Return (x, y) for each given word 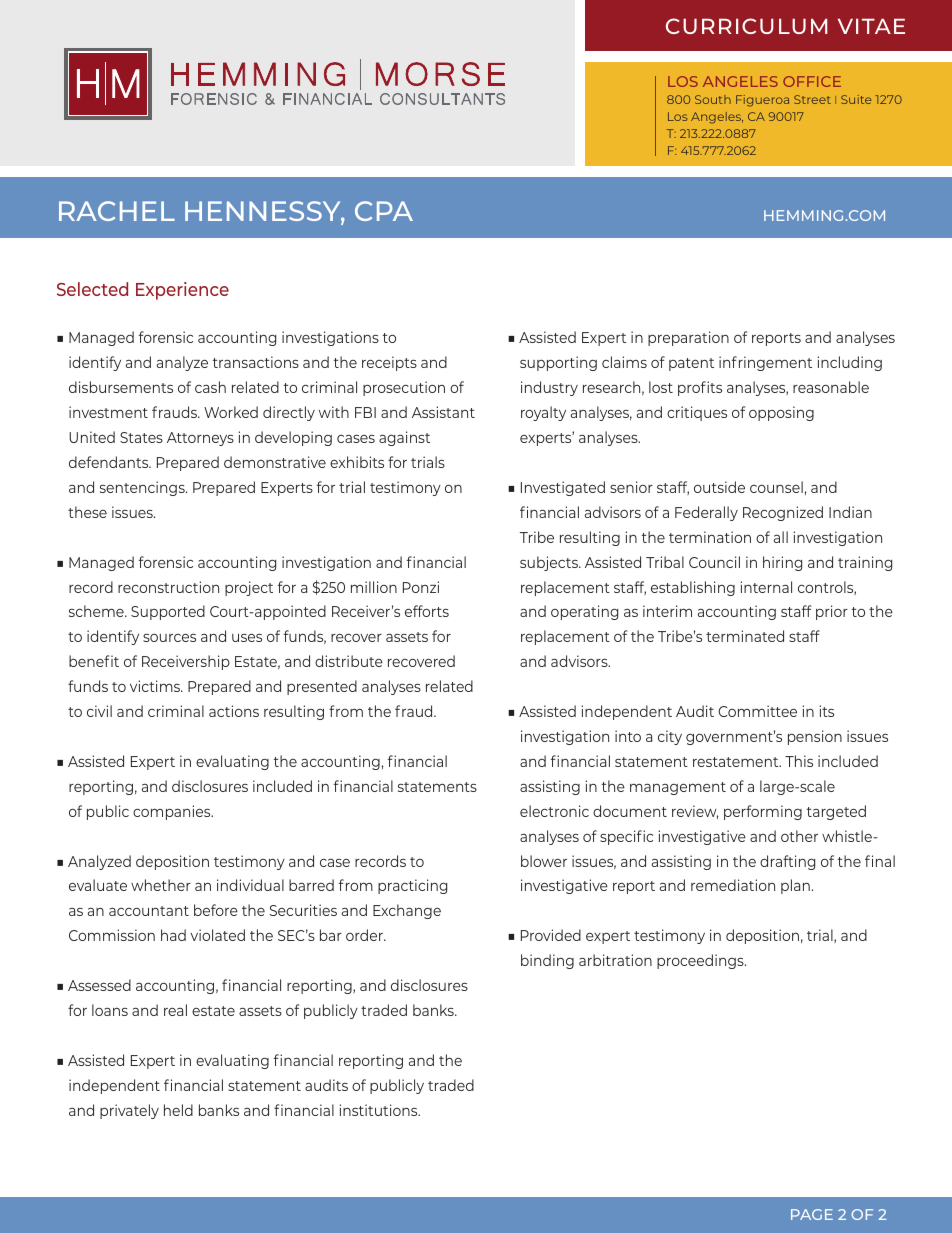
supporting (558, 363)
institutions (380, 1110)
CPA (384, 211)
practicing (412, 886)
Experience (182, 291)
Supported (168, 612)
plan (795, 886)
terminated (745, 636)
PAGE (812, 1214)
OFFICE (812, 81)
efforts (427, 611)
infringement (765, 363)
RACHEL (117, 211)
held (178, 1110)
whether (161, 885)
